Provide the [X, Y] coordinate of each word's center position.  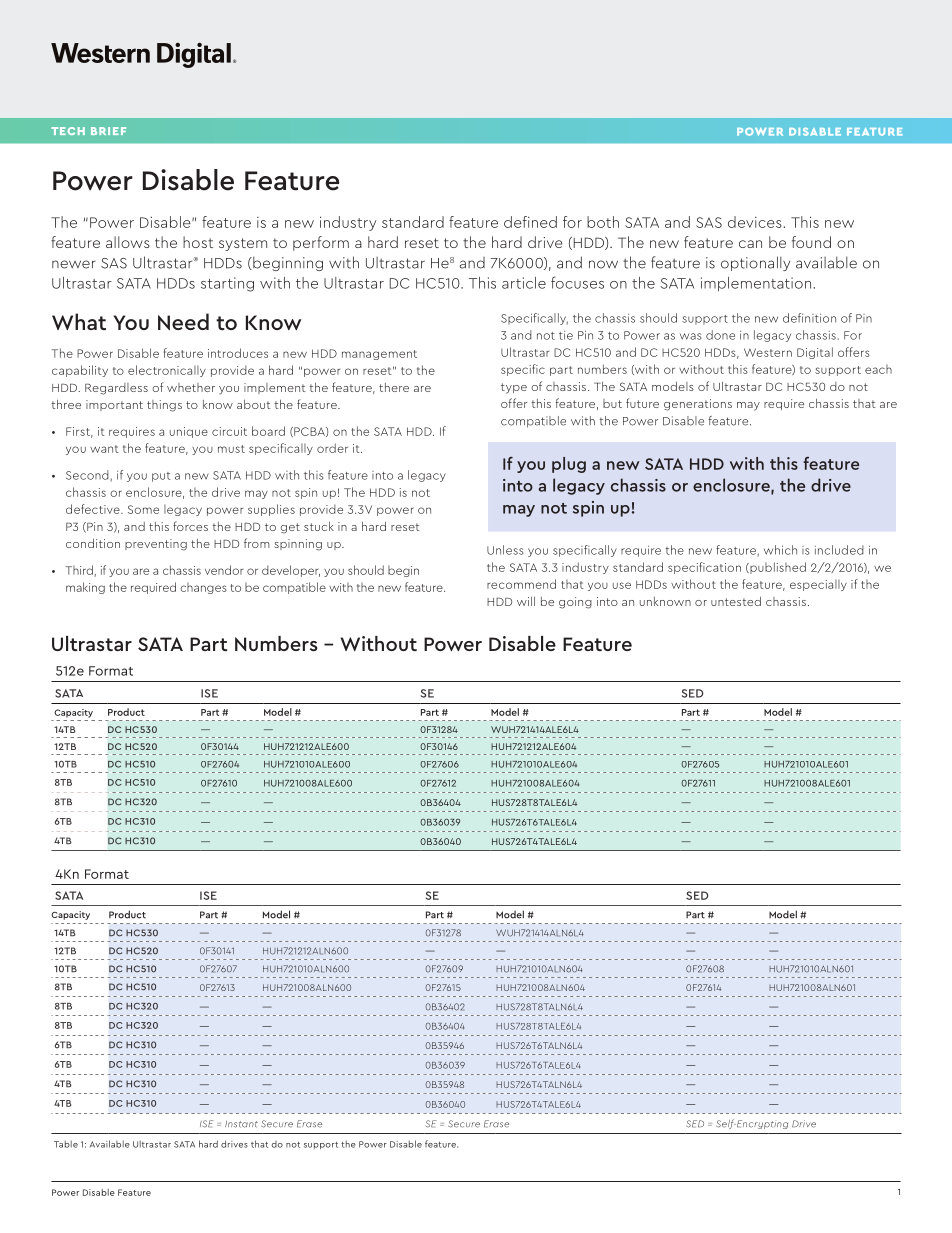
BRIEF [108, 131]
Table [66, 1144]
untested [736, 601]
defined [530, 222]
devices [756, 222]
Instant [241, 1124]
